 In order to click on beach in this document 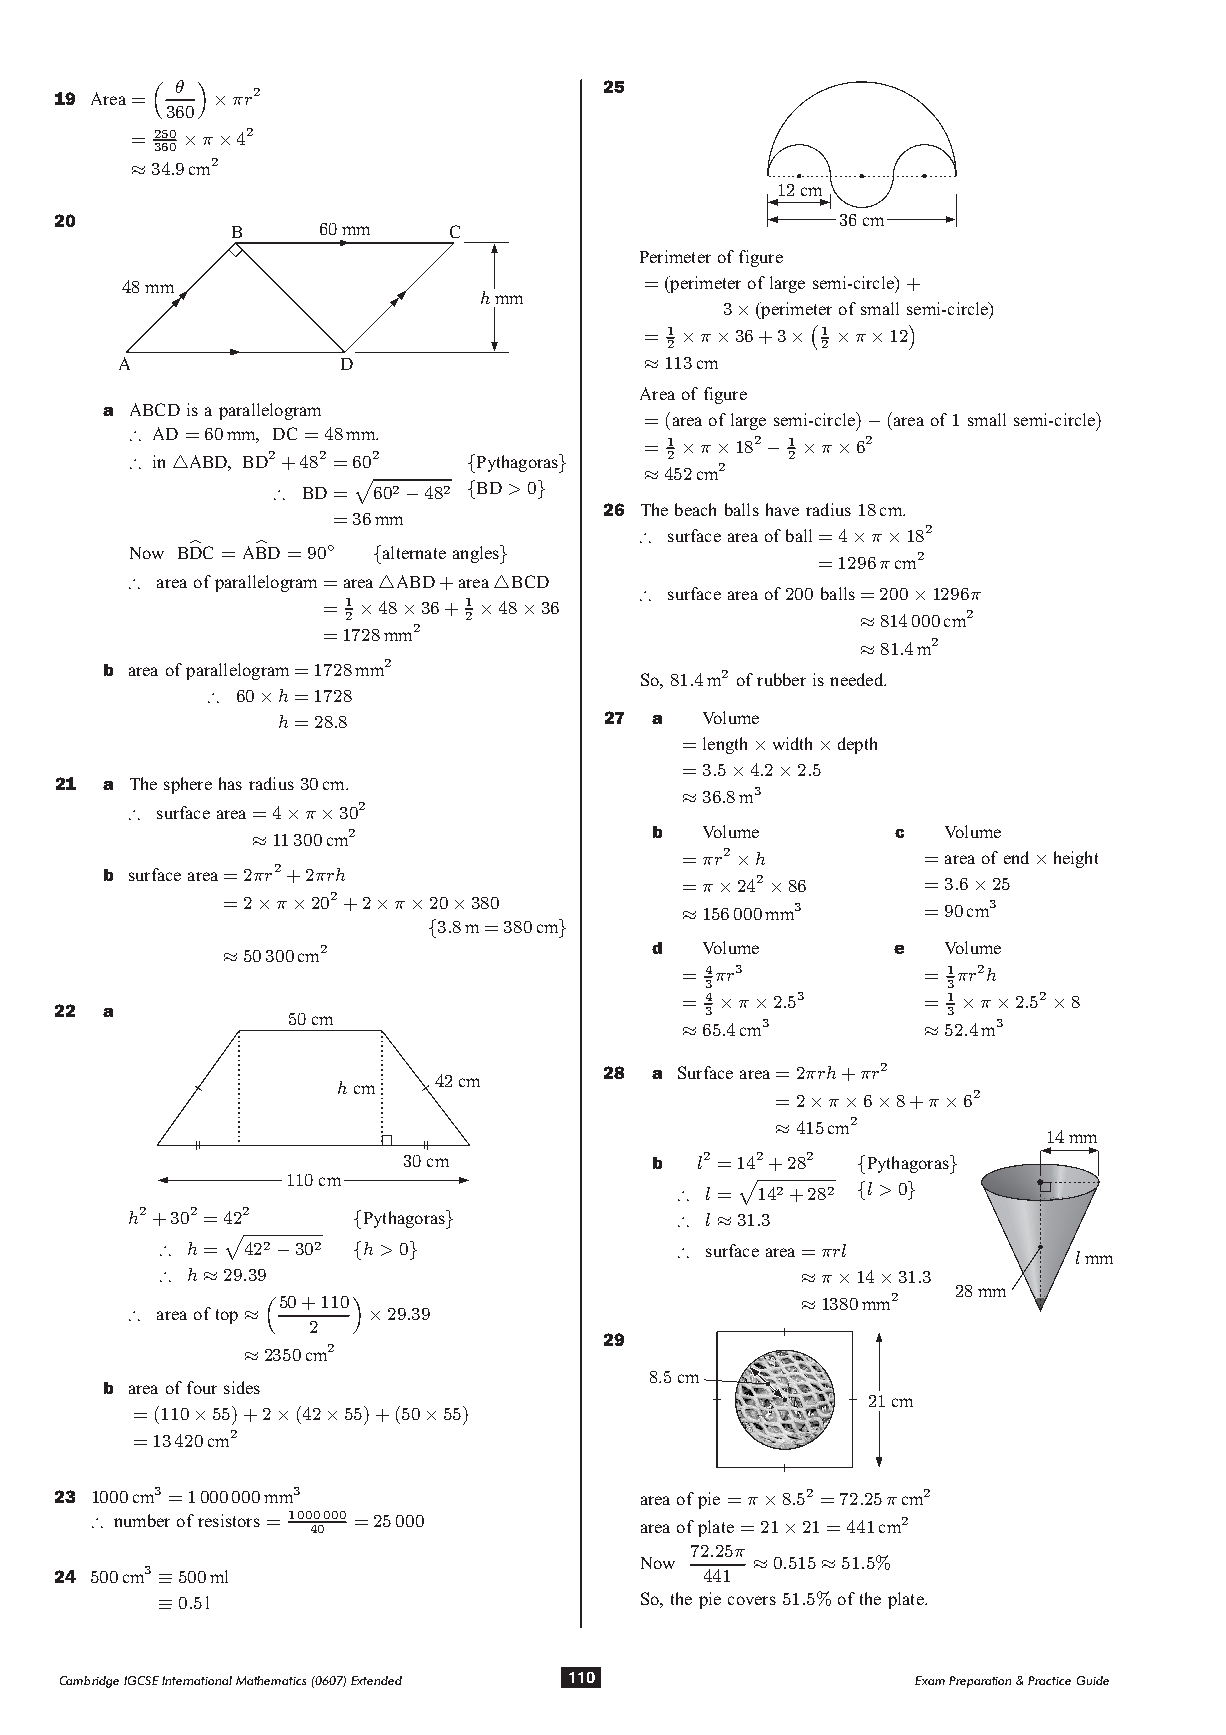, I will do `click(695, 509)`.
